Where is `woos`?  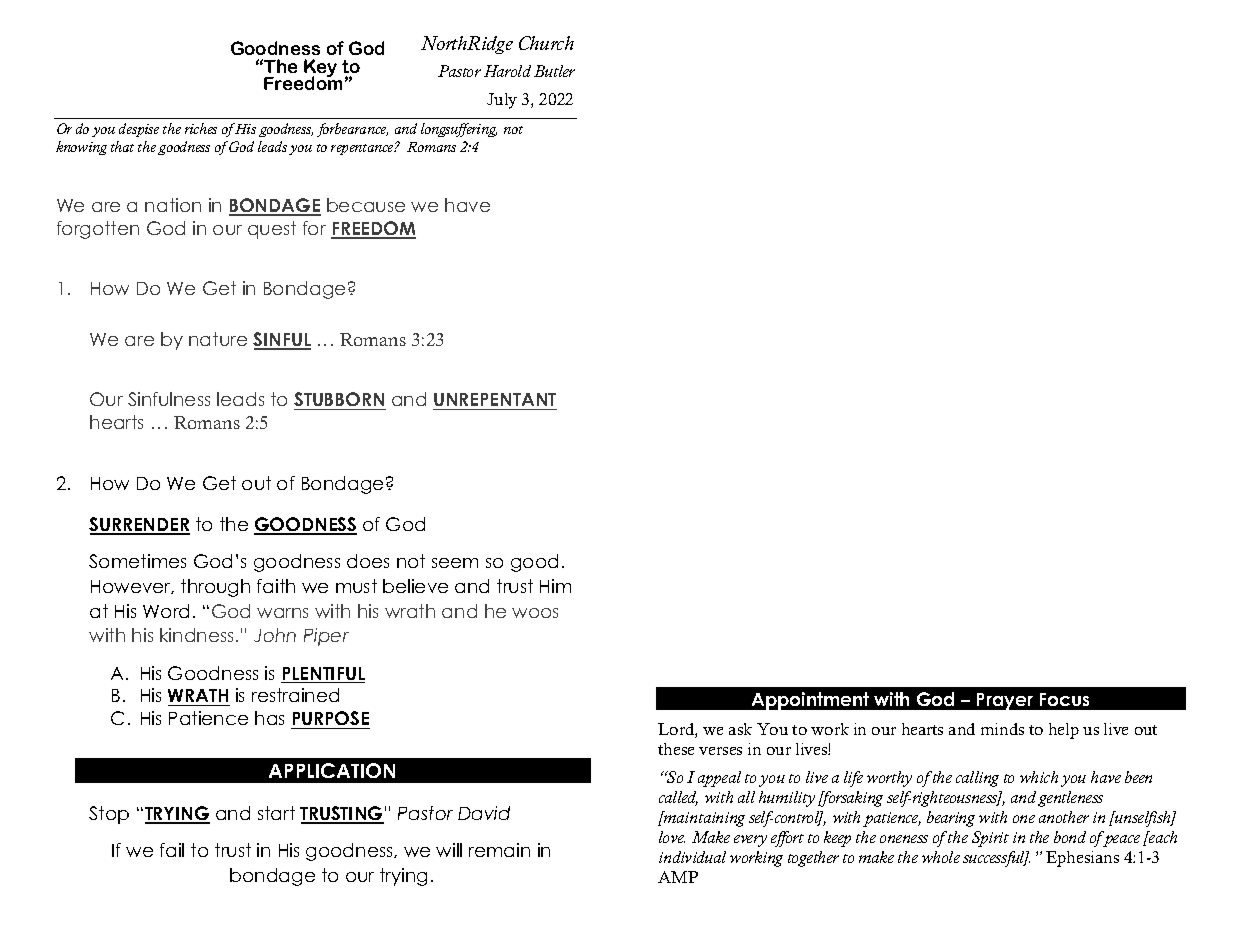
woos is located at coordinates (535, 613).
